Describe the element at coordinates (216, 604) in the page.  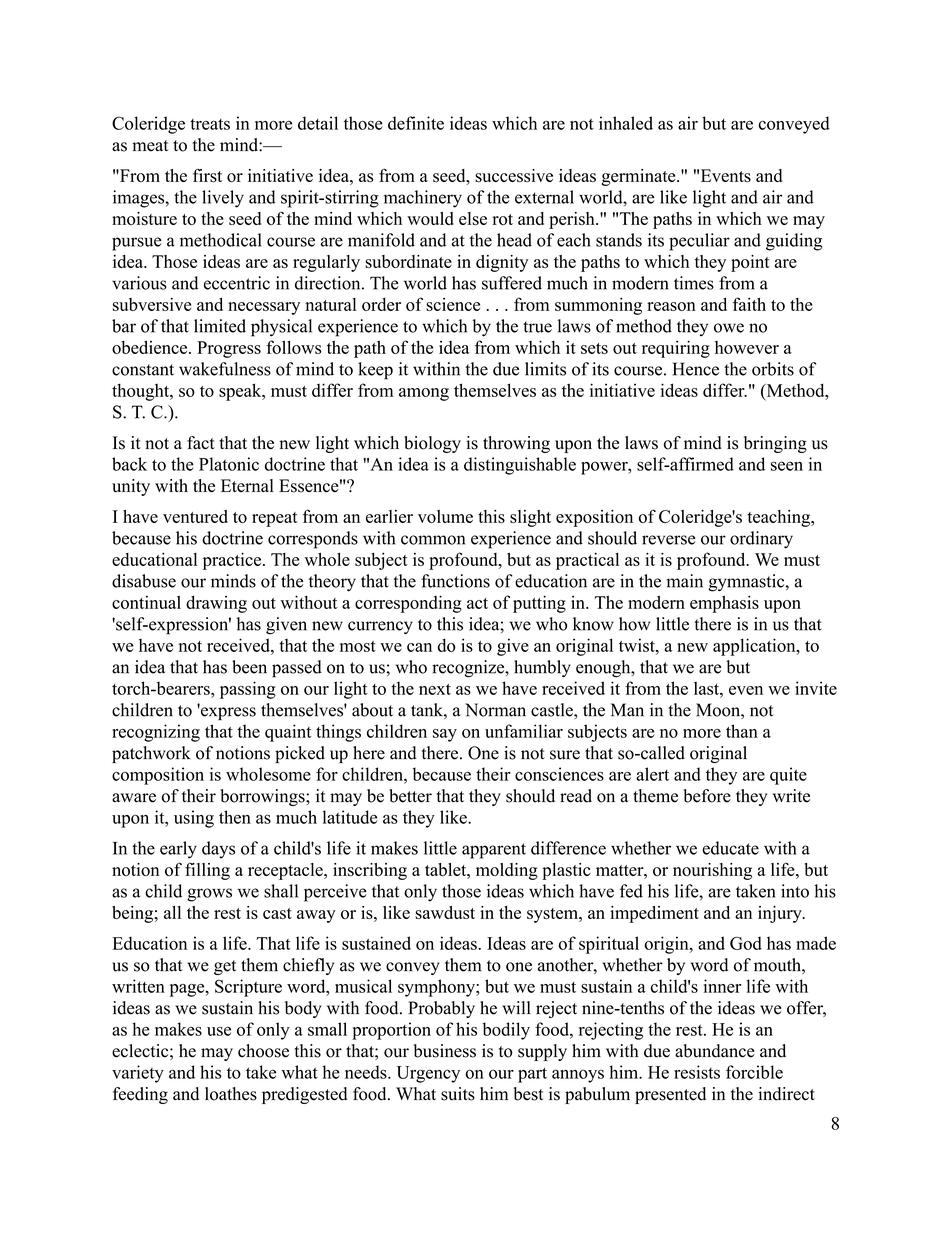
I see `drawing` at that location.
